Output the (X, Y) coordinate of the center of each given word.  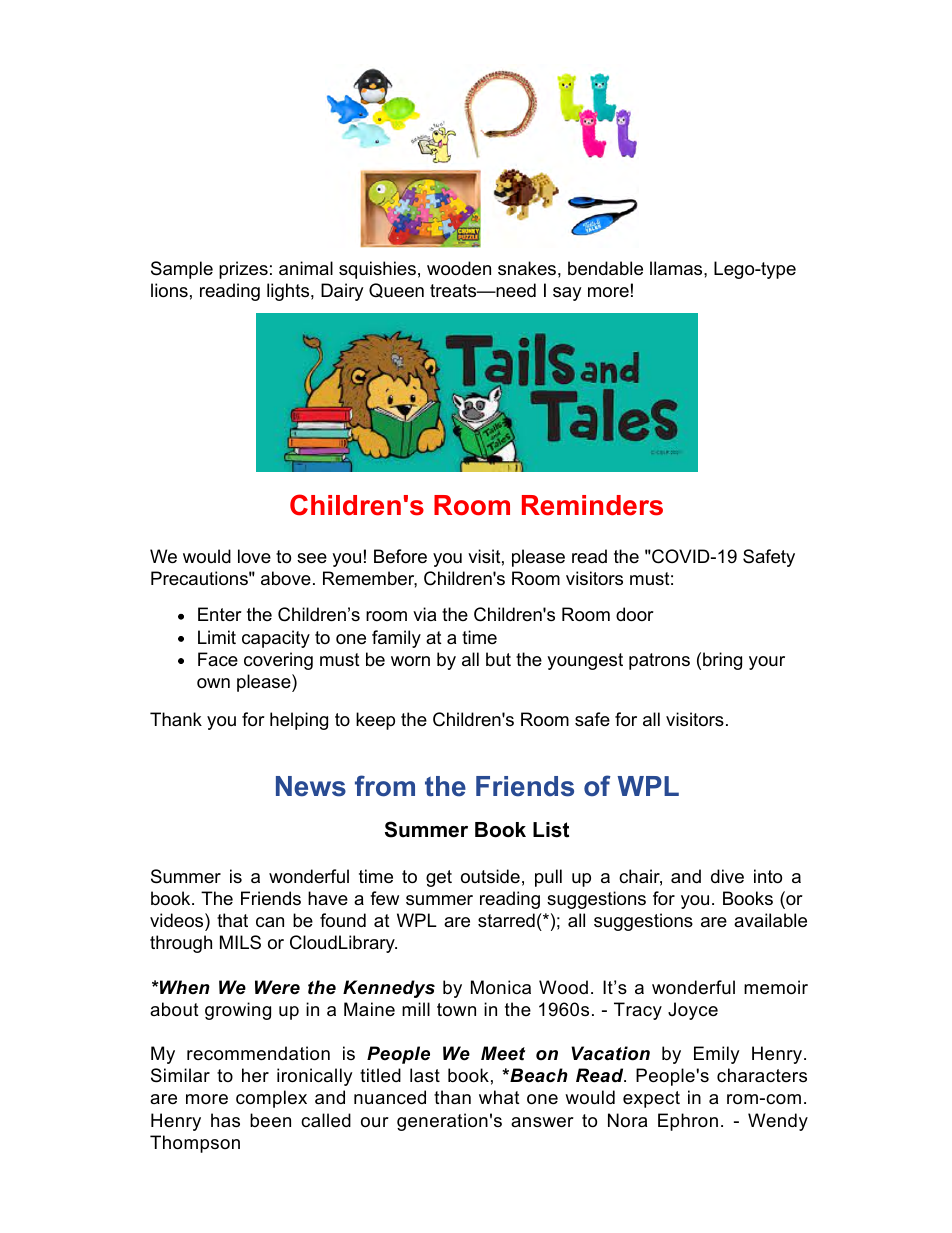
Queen (396, 290)
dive (727, 876)
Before (400, 556)
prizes (243, 270)
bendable (605, 268)
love (254, 556)
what (499, 1097)
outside (490, 876)
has (225, 1120)
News (311, 786)
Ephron (688, 1122)
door (635, 614)
